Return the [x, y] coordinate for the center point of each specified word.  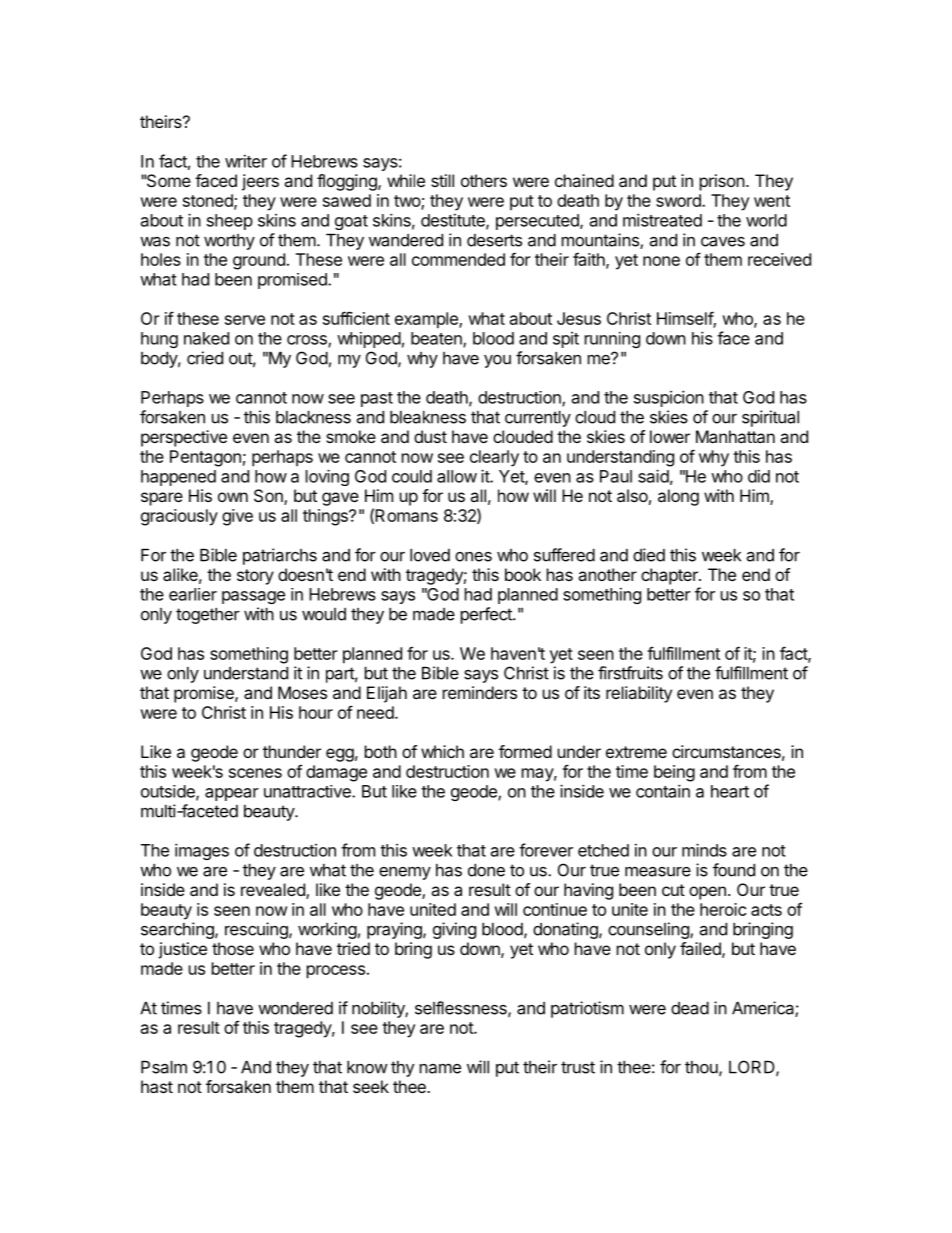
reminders [480, 692]
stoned [209, 201]
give [237, 517]
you [497, 361]
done [486, 870]
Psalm [164, 1067]
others [484, 180]
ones [473, 557]
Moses [302, 692]
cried [205, 358]
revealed [274, 891]
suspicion [669, 398]
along [678, 497]
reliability [639, 694]
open [707, 893]
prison [722, 182]
